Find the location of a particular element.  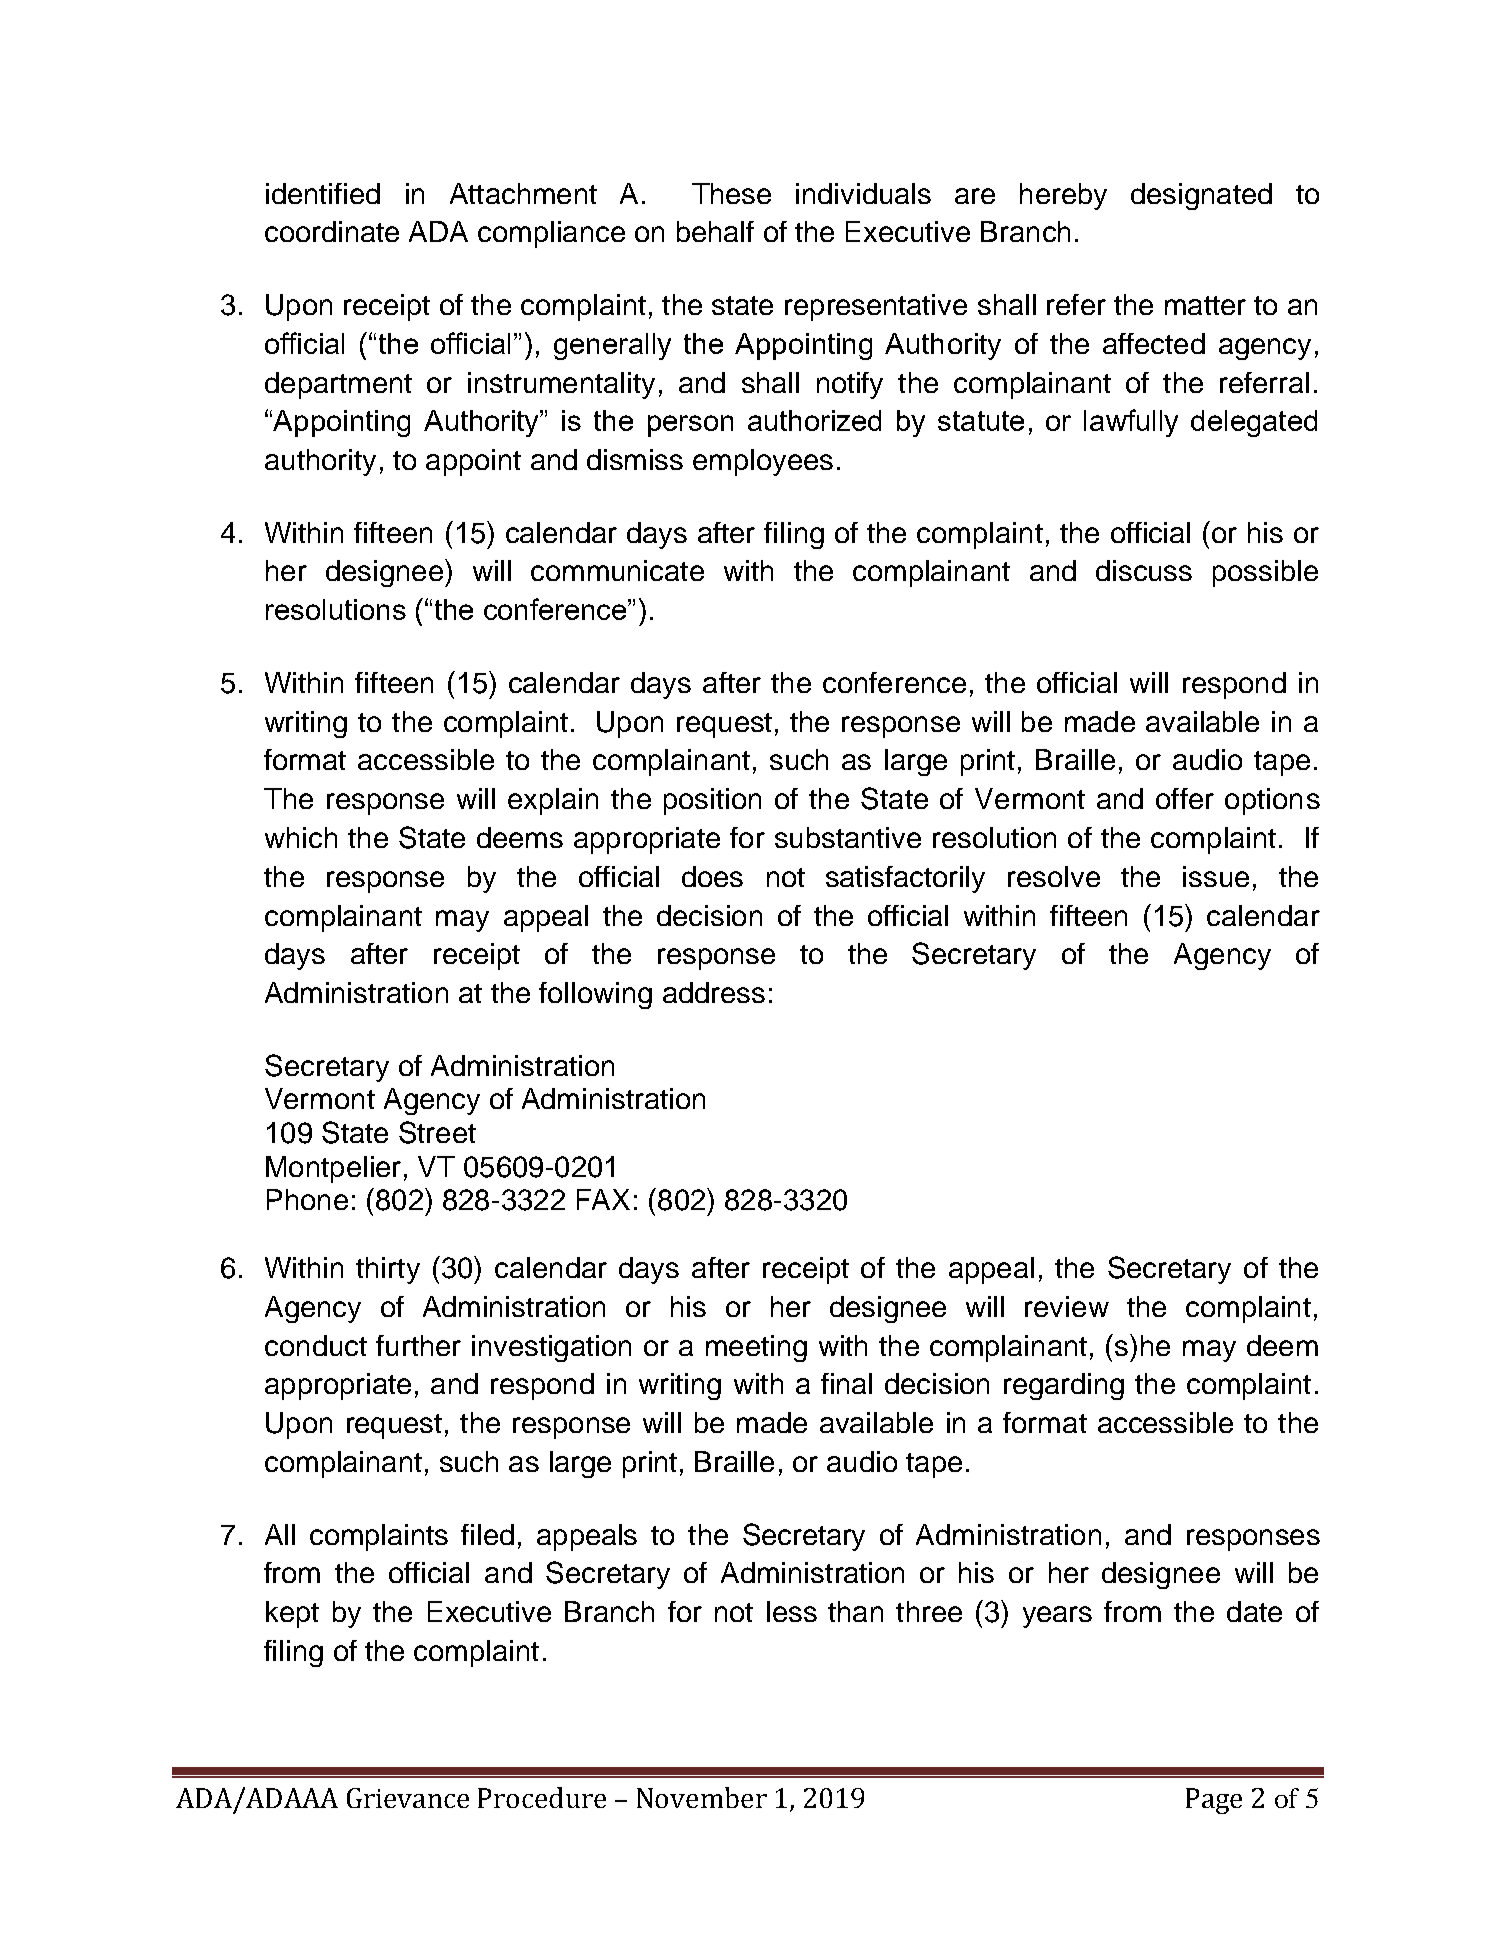

November is located at coordinates (702, 1797).
